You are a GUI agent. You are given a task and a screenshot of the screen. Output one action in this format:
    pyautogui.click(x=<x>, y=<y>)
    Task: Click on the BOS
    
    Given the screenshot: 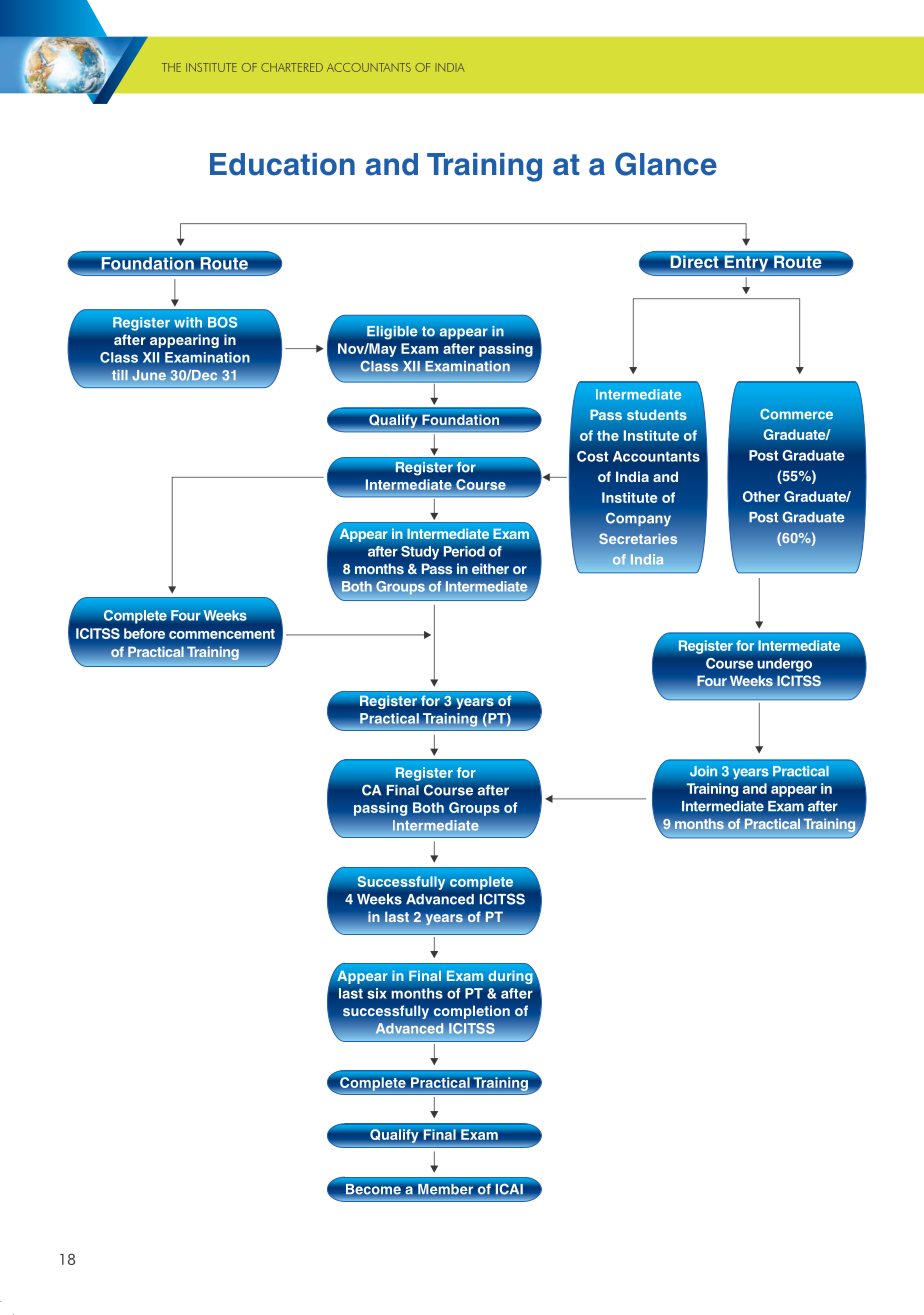 What is the action you would take?
    pyautogui.click(x=222, y=322)
